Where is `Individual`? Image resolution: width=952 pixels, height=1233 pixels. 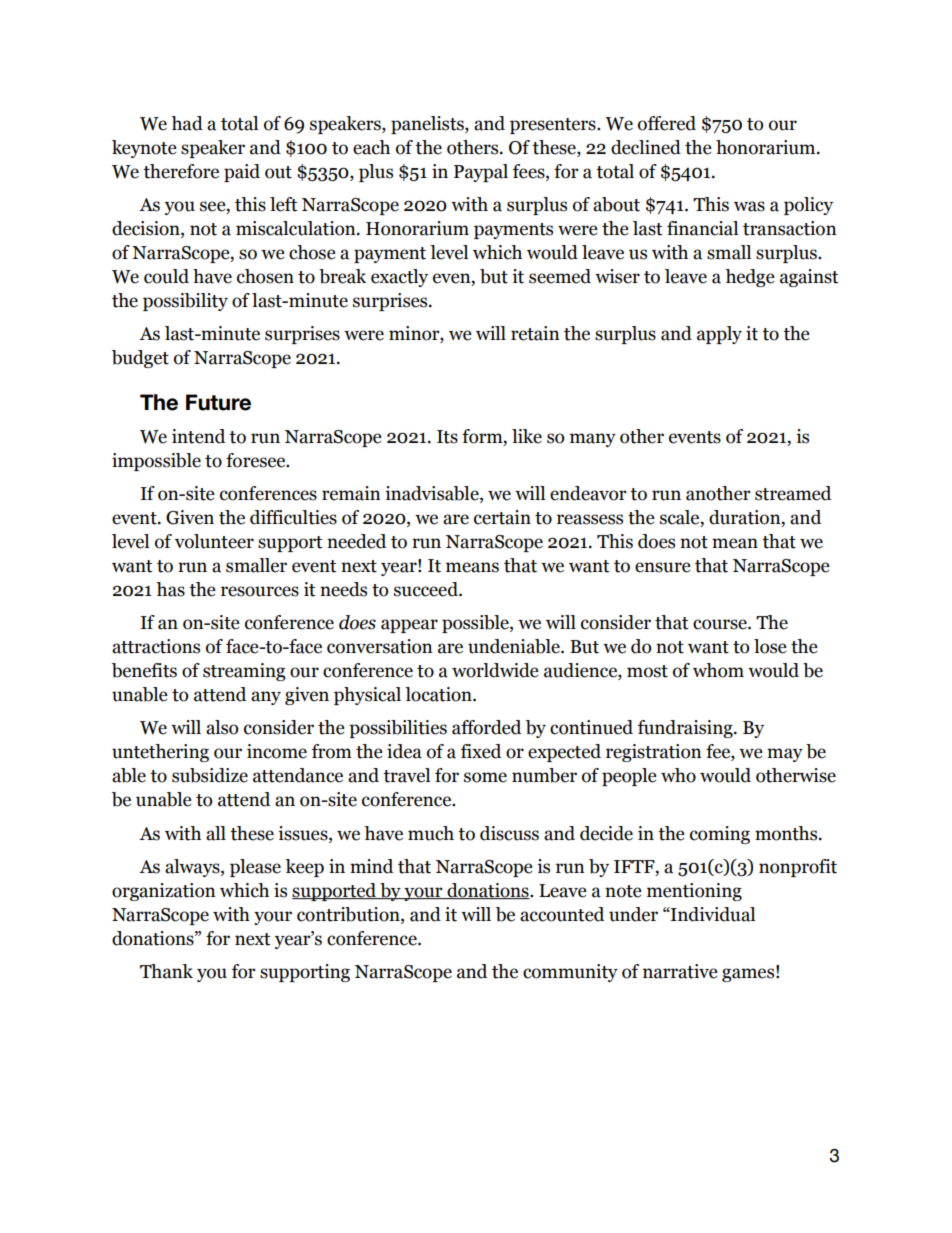 Individual is located at coordinates (712, 914).
